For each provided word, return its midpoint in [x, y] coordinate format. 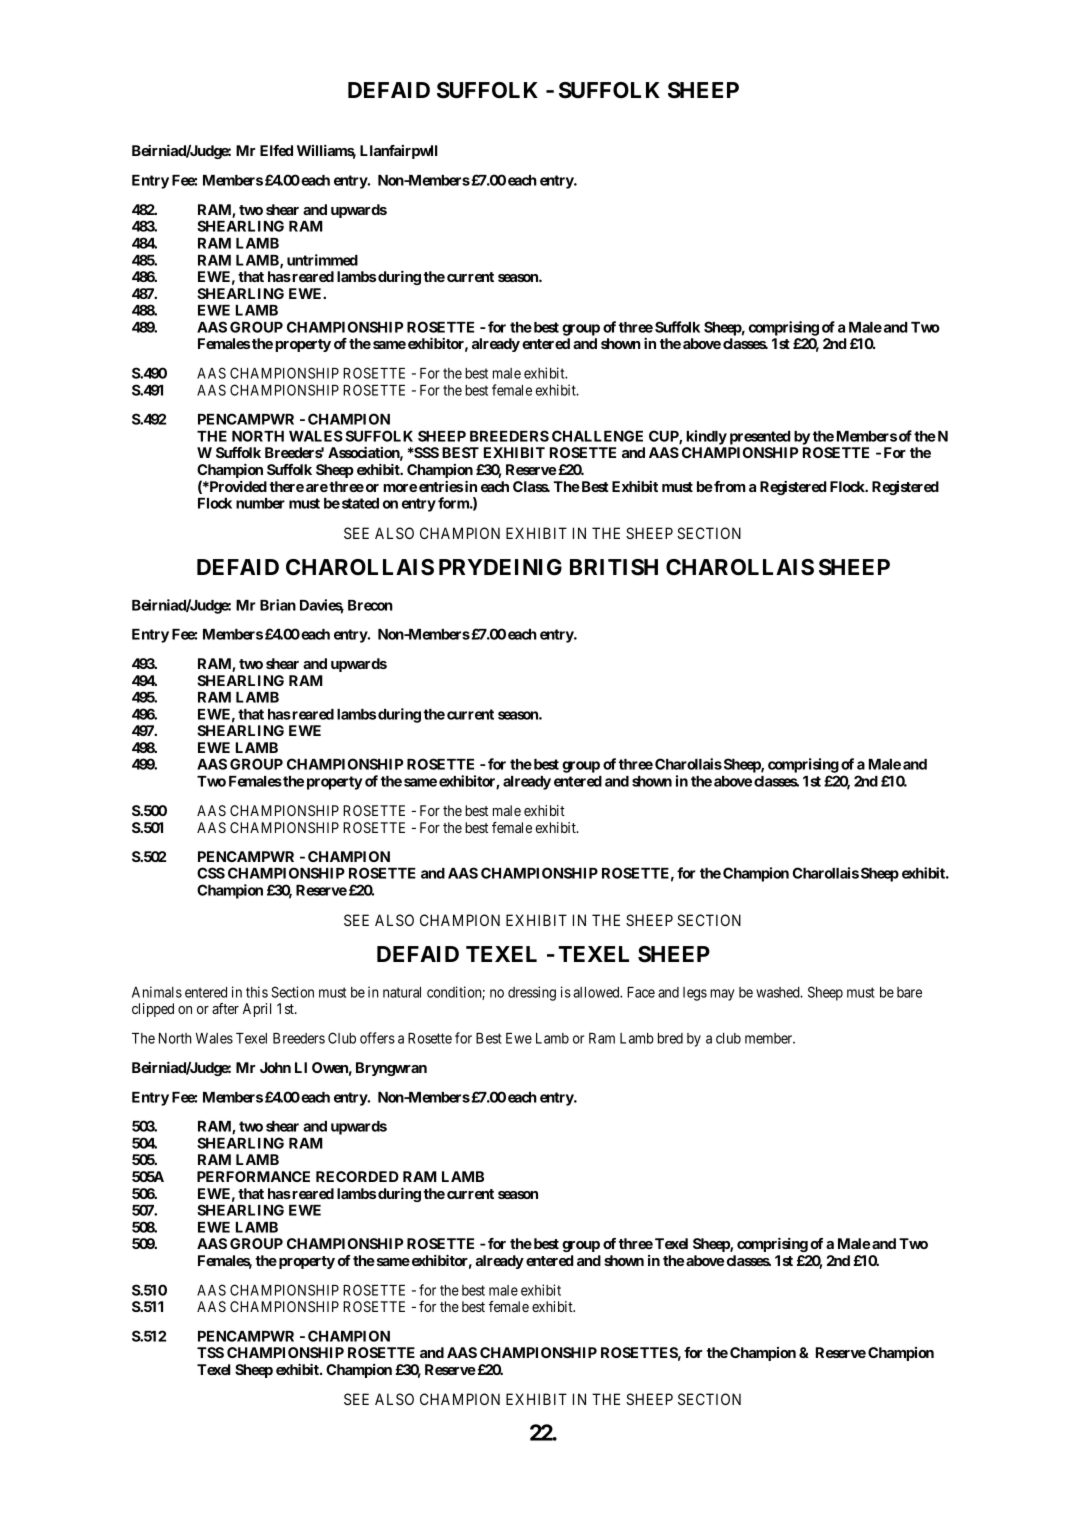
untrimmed [322, 260]
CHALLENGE [597, 436]
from [729, 486]
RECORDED [357, 1176]
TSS [210, 1352]
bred [670, 1038]
